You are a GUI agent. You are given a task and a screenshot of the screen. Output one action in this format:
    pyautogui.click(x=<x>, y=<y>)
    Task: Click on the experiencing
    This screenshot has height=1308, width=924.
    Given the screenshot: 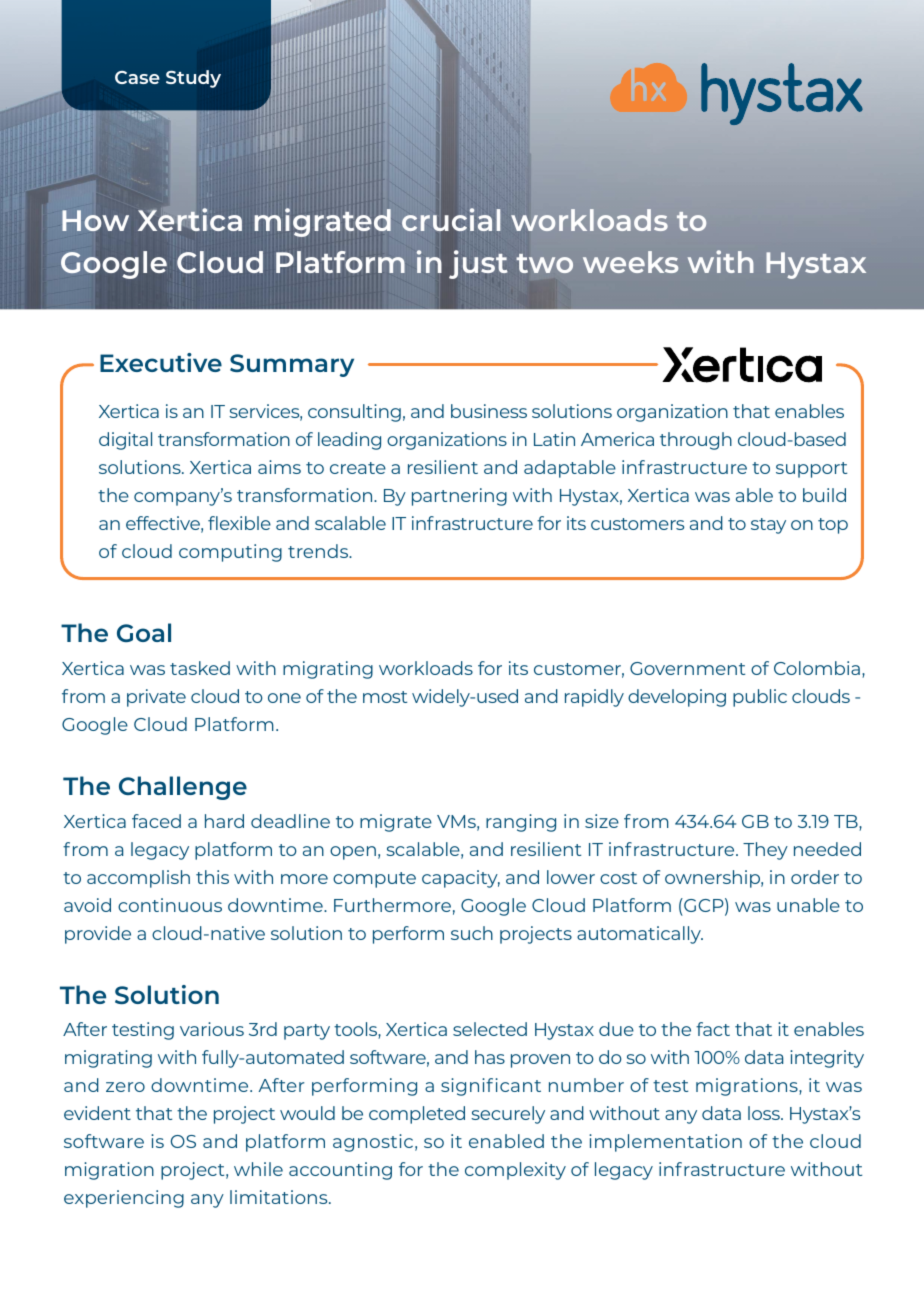 What is the action you would take?
    pyautogui.click(x=124, y=1199)
